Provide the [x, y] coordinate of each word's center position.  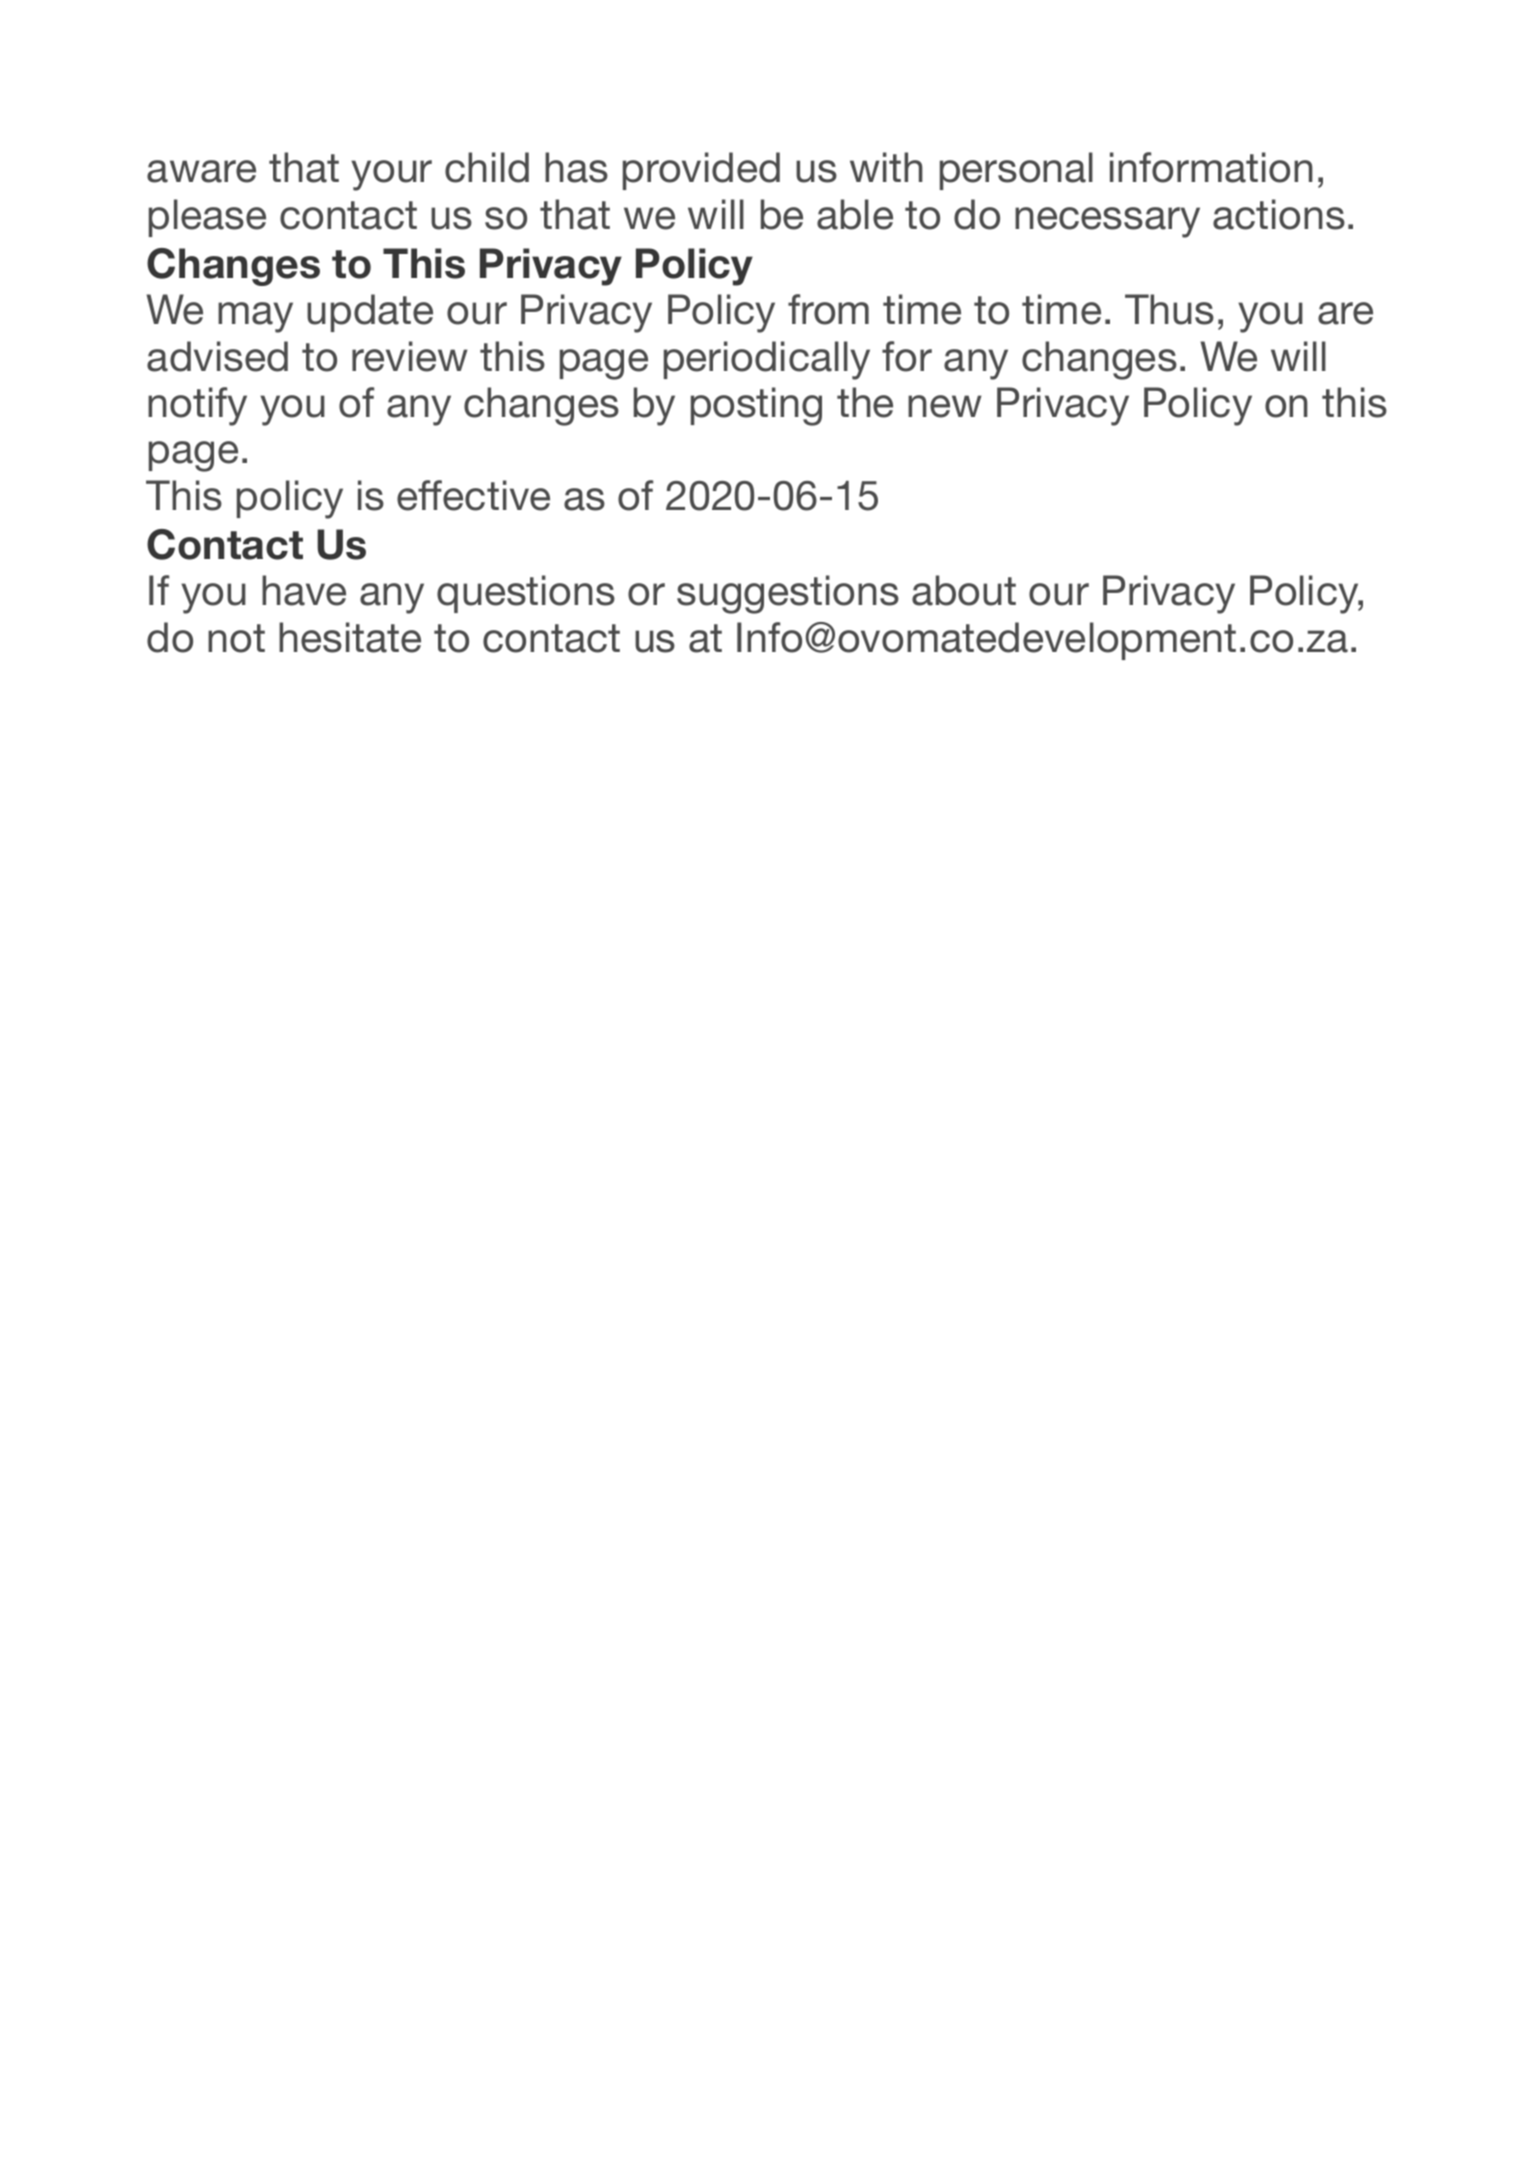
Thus [1169, 309]
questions [526, 594]
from [828, 309]
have [304, 590]
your [391, 175]
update [370, 313]
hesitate [350, 637]
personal [1016, 171]
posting [756, 406]
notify [197, 406]
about [964, 590]
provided [701, 171]
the [865, 402]
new [945, 406]
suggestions [788, 594]
